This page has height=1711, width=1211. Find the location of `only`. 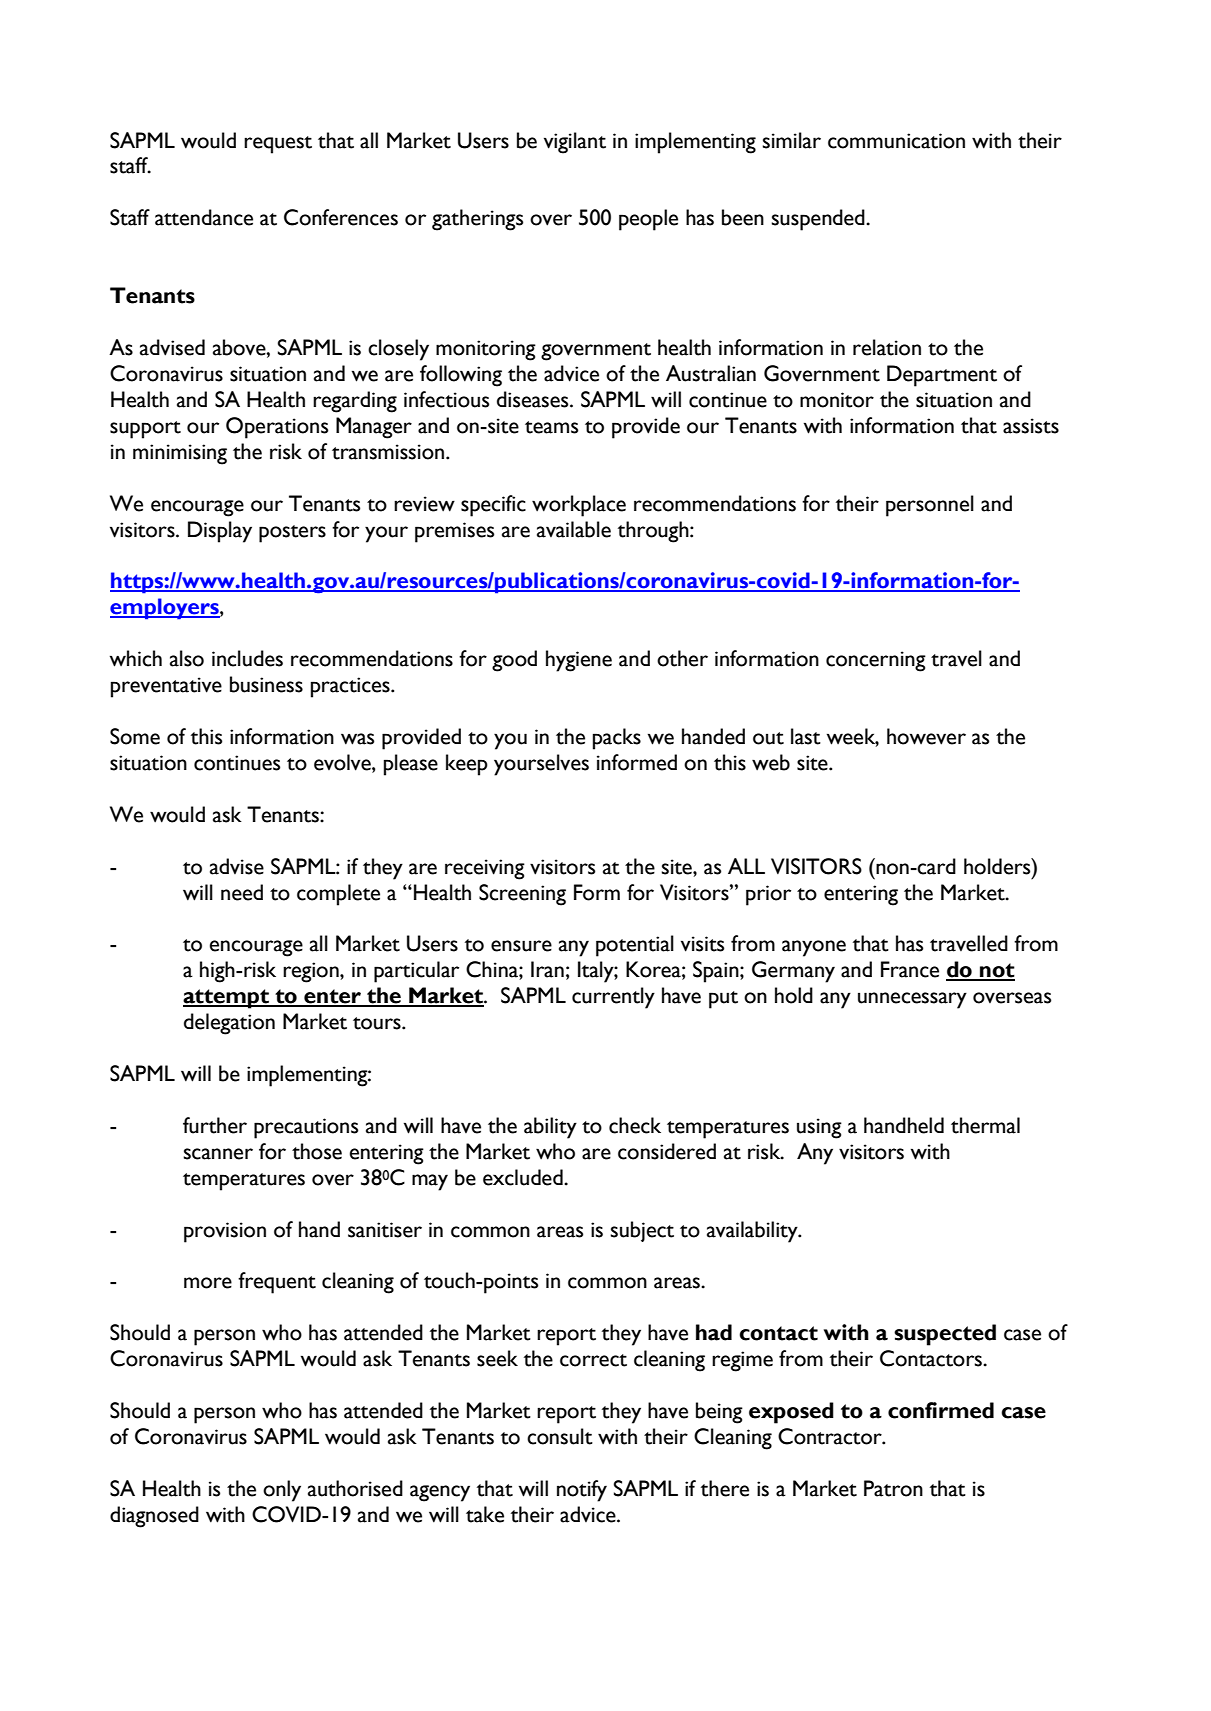

only is located at coordinates (282, 1491).
